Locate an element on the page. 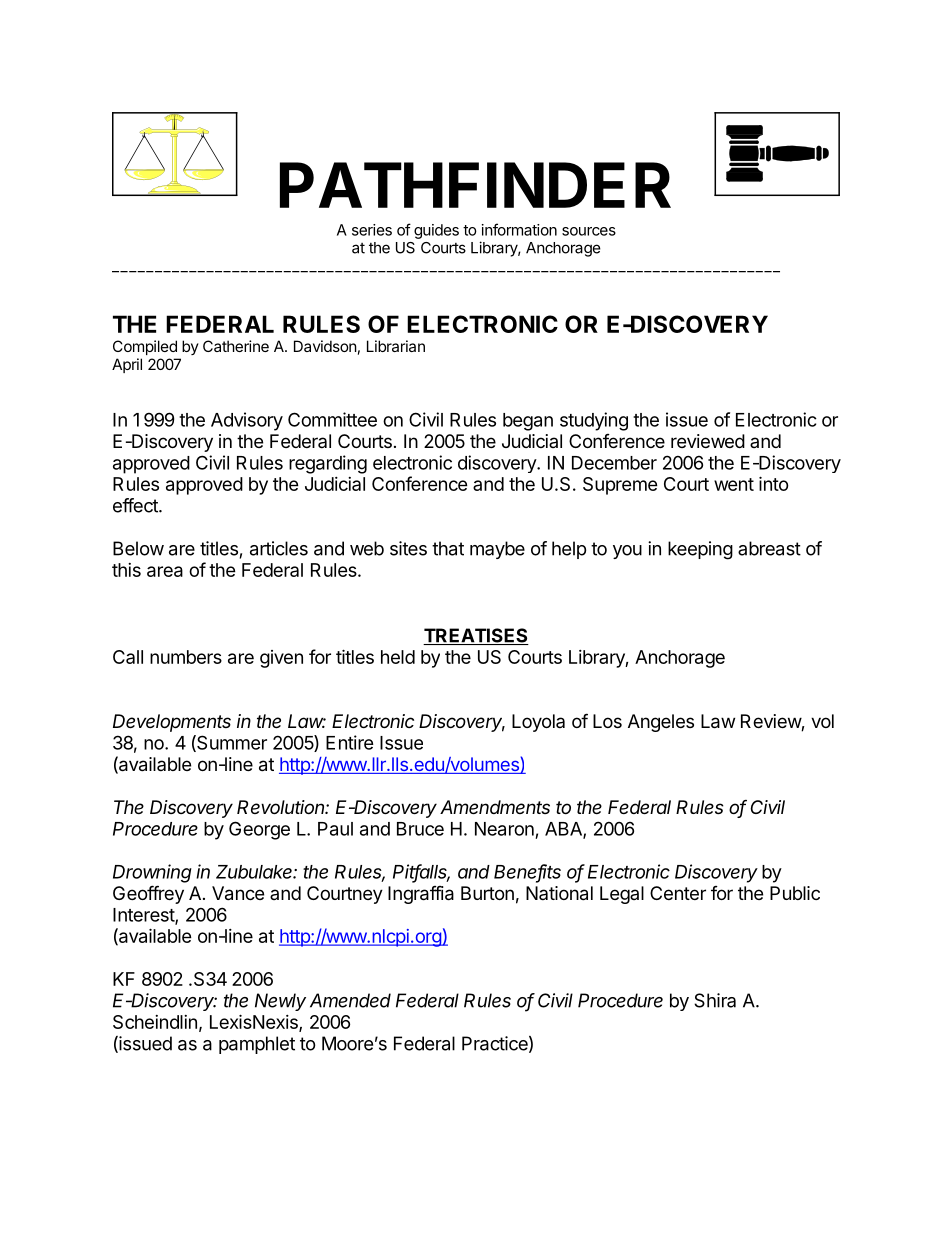 The width and height of the document is (952, 1233). went is located at coordinates (734, 484).
